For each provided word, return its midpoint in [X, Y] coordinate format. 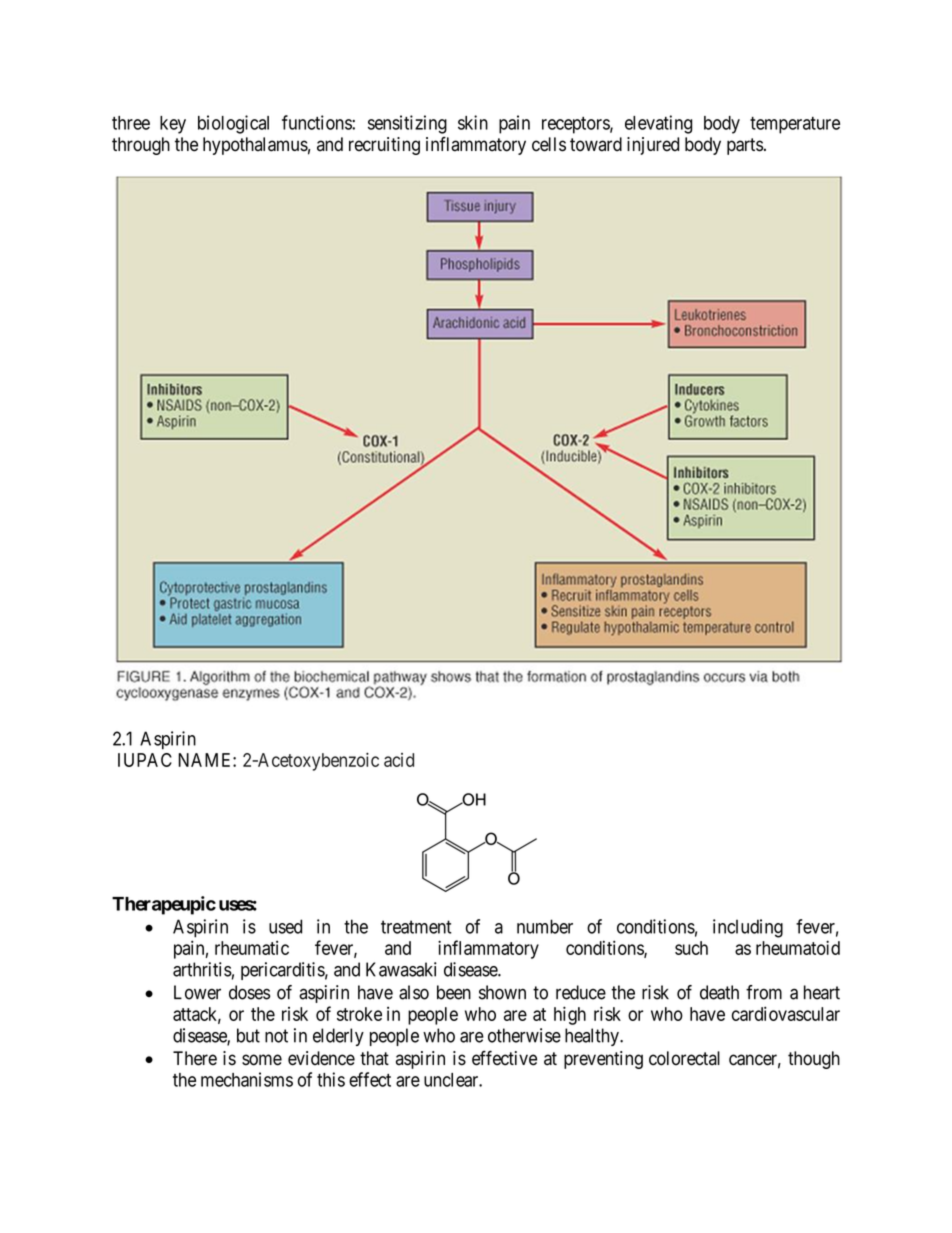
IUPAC [145, 760]
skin [473, 122]
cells [549, 144]
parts [745, 146]
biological [233, 124]
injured [653, 146]
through [141, 146]
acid [399, 760]
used [285, 926]
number [545, 926]
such [691, 948]
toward [596, 144]
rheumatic [252, 948]
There [195, 1058]
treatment [416, 927]
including [748, 928]
